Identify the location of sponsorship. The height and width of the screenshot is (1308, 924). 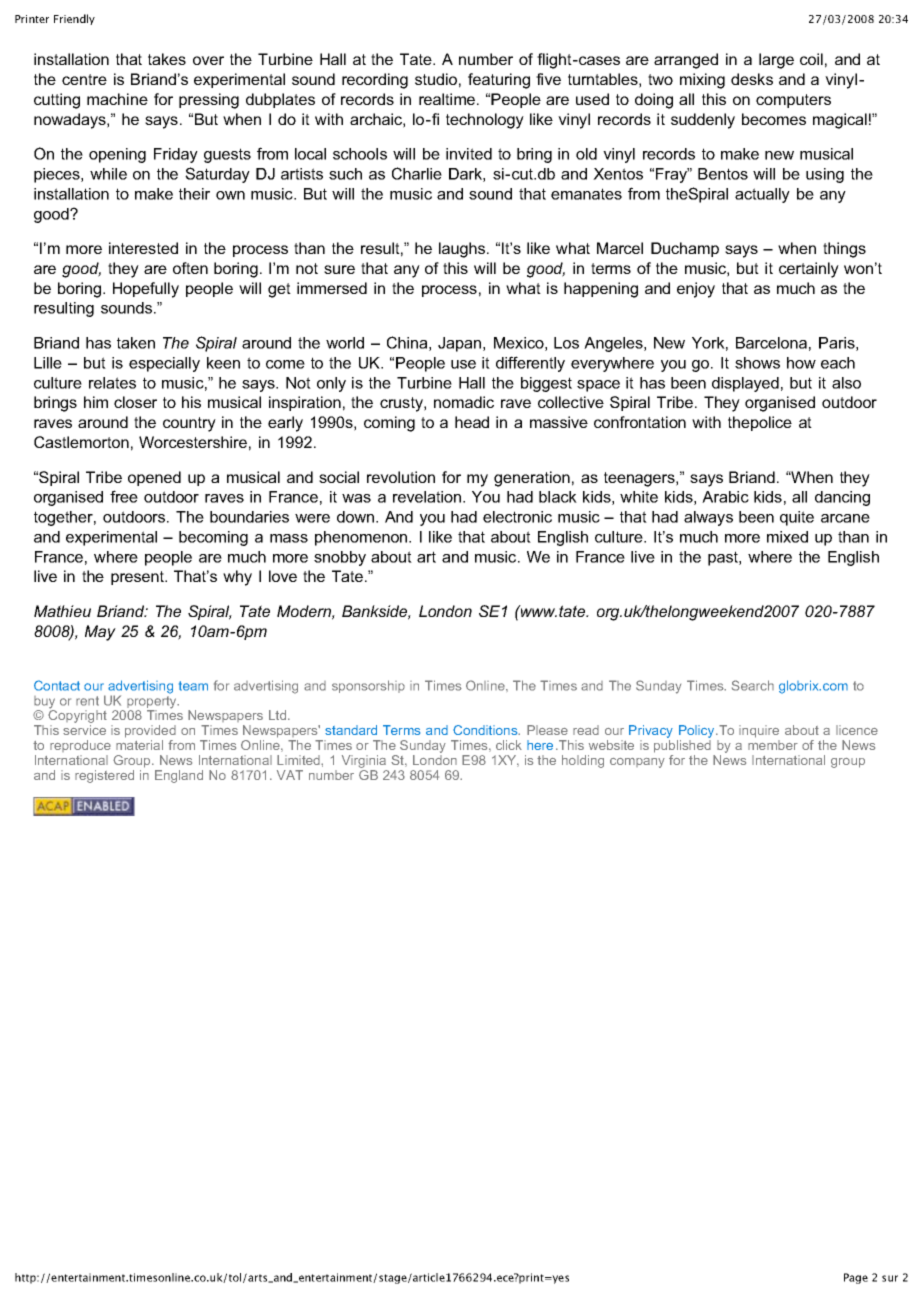
(368, 686).
